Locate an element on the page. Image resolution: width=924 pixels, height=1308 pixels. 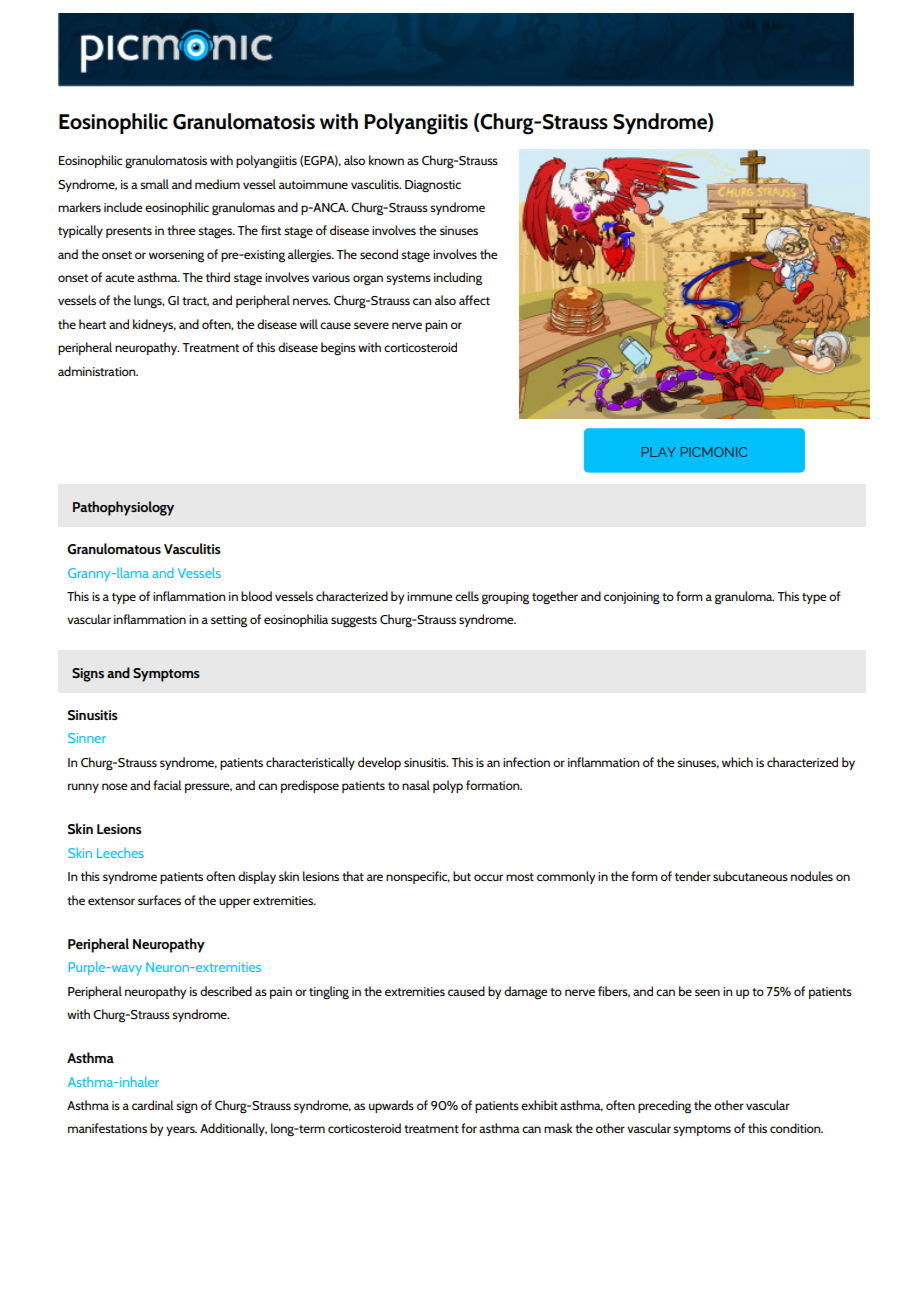
affect is located at coordinates (474, 300).
